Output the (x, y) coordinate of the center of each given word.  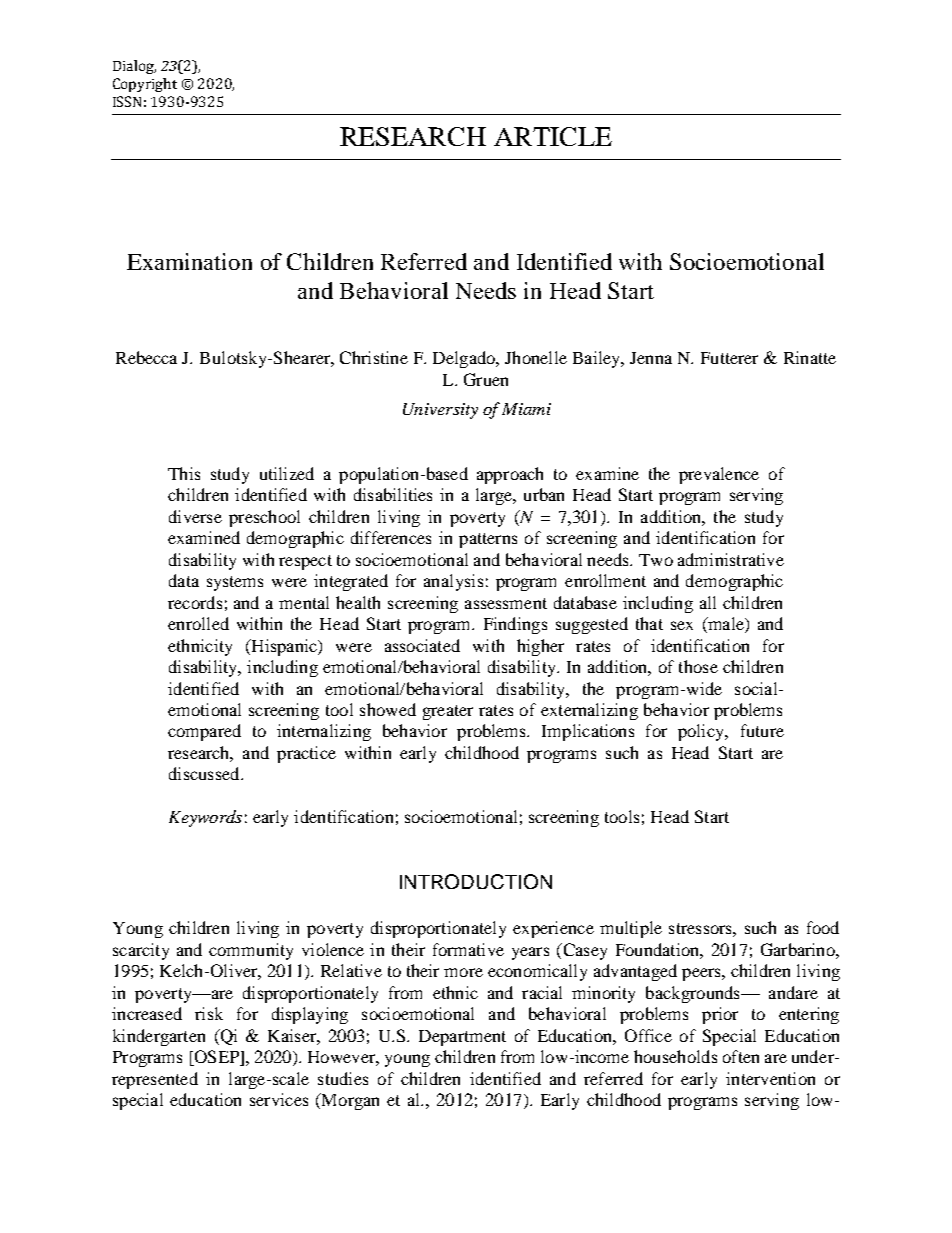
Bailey (597, 359)
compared (204, 732)
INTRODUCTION (476, 881)
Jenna (651, 358)
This (184, 473)
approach (510, 475)
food (823, 927)
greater (448, 712)
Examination (189, 261)
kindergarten (159, 1037)
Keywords (205, 818)
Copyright (145, 85)
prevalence (719, 475)
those (698, 666)
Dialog (134, 67)
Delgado (465, 359)
